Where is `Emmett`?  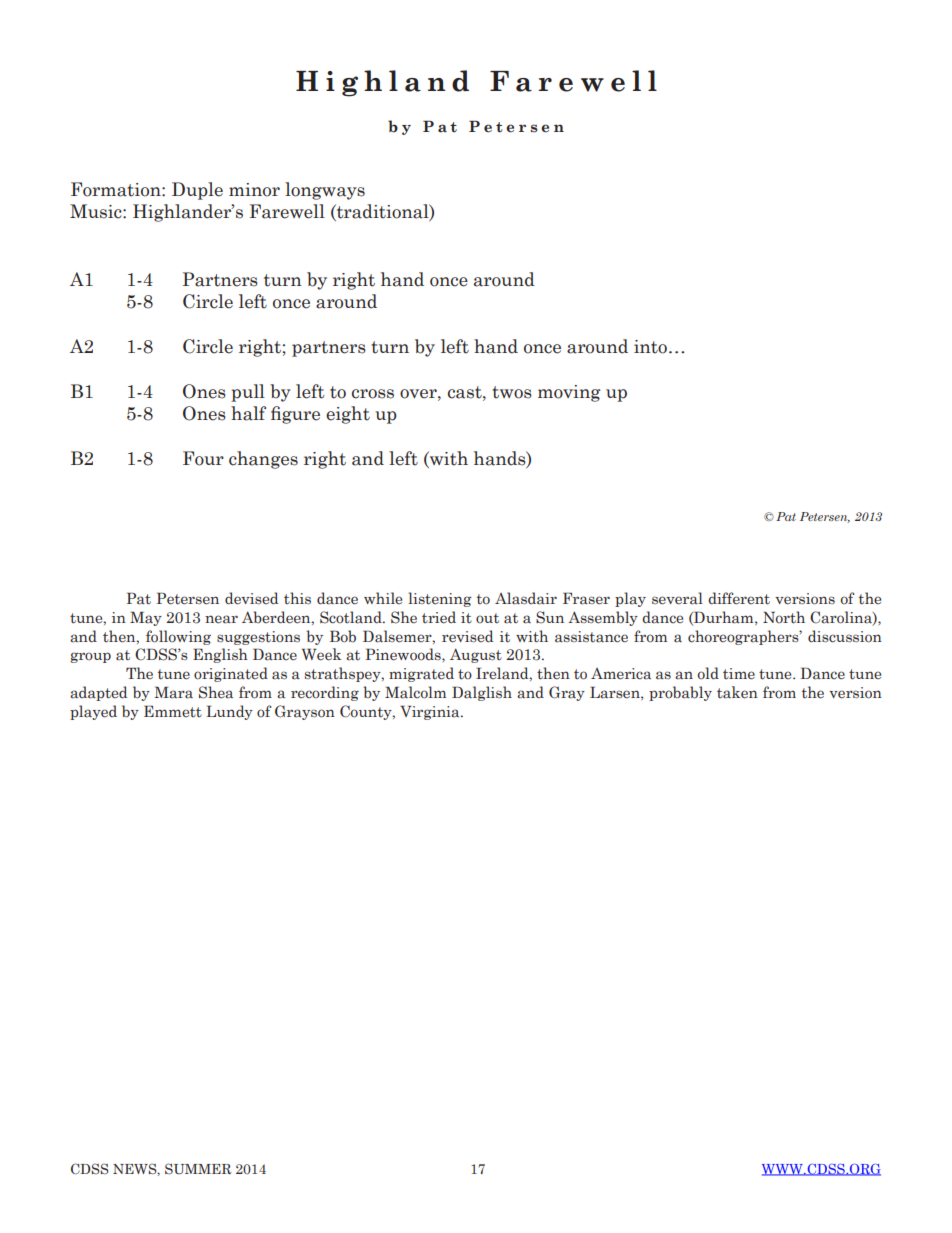
Emmett is located at coordinates (173, 711).
